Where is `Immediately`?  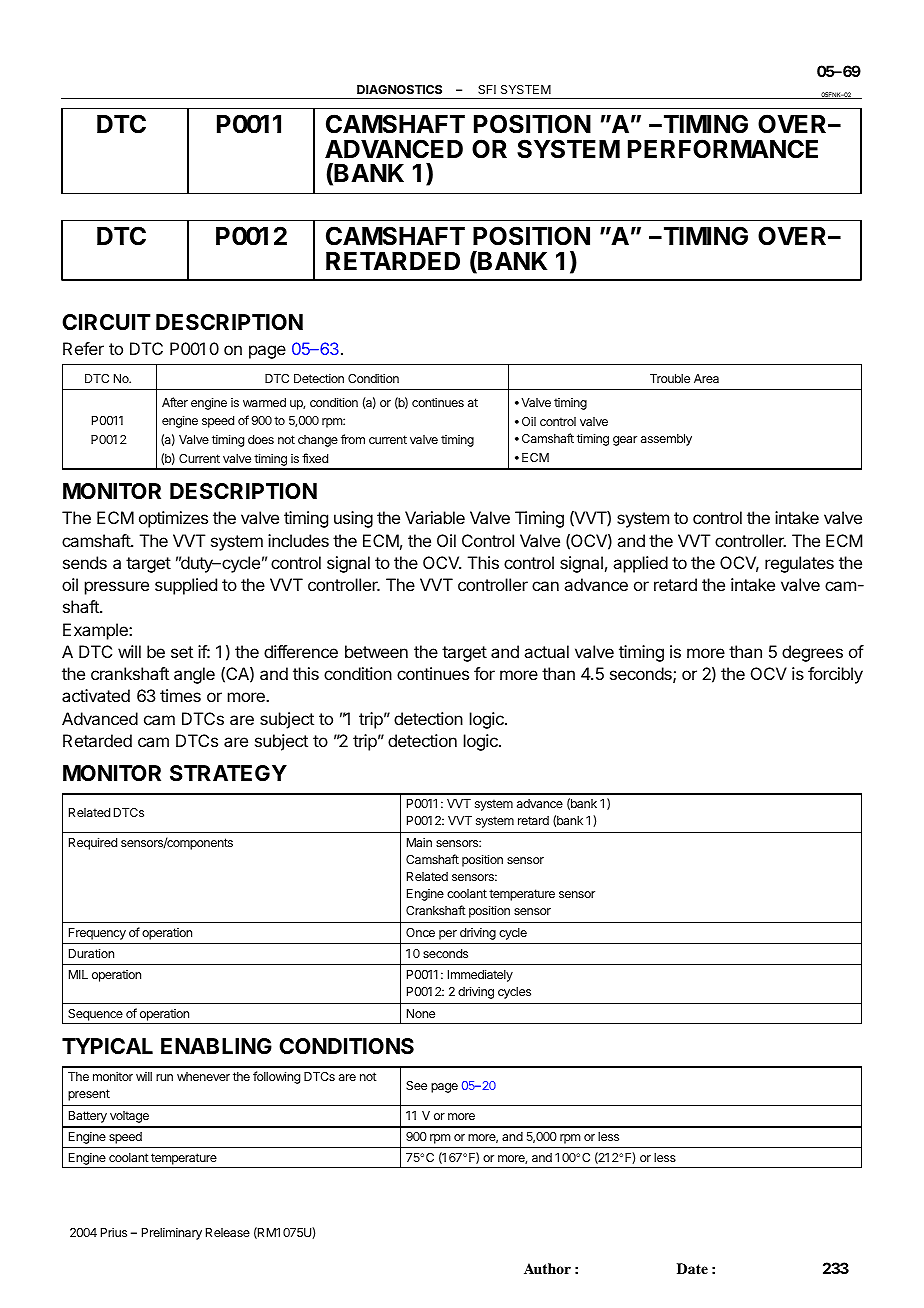 Immediately is located at coordinates (480, 975).
